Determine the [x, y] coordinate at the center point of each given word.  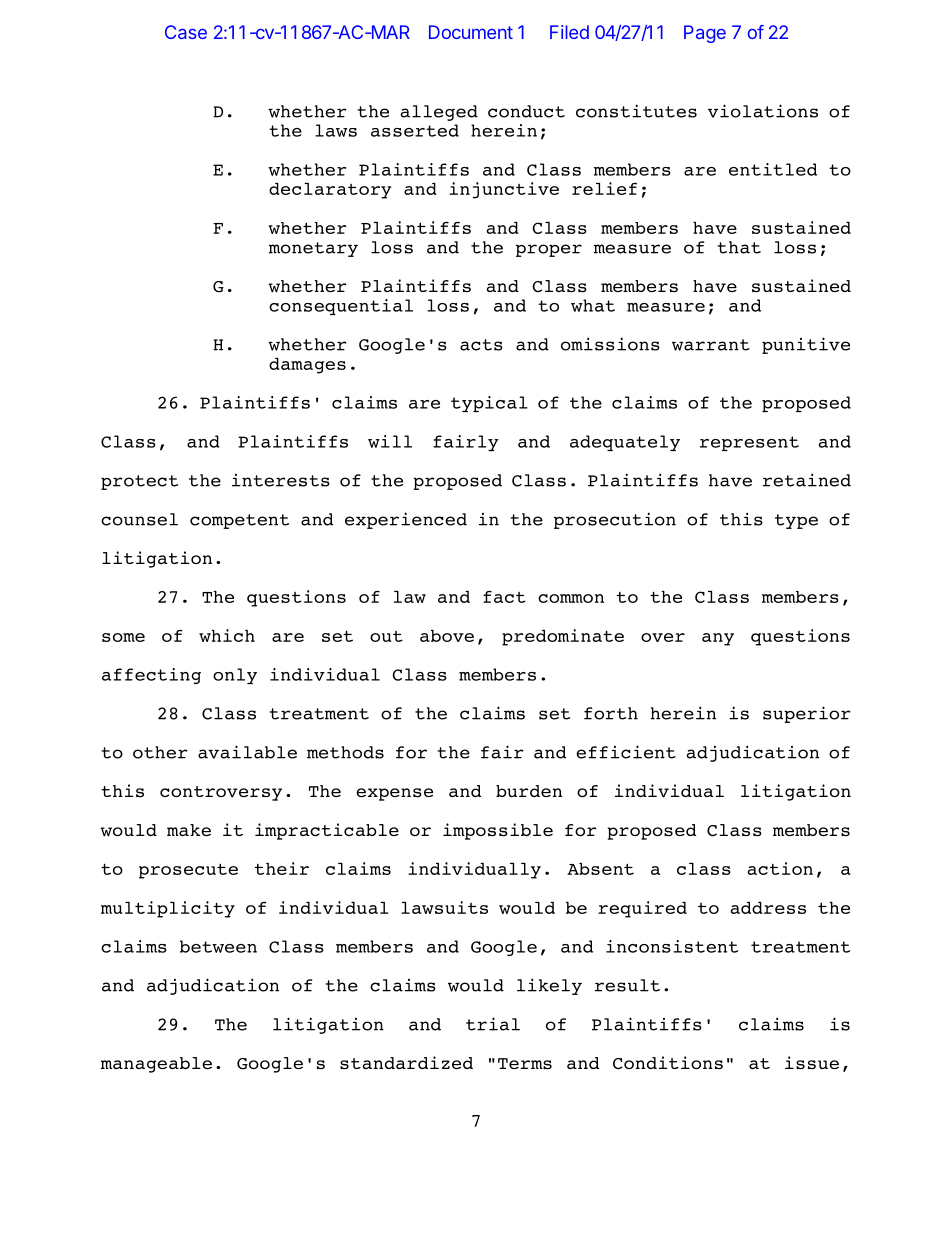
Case [186, 32]
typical [489, 404]
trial [493, 1024]
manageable [156, 1065]
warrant [711, 345]
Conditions [668, 1063]
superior [806, 714]
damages [307, 366]
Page [705, 34]
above [447, 636]
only [235, 676]
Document [471, 32]
